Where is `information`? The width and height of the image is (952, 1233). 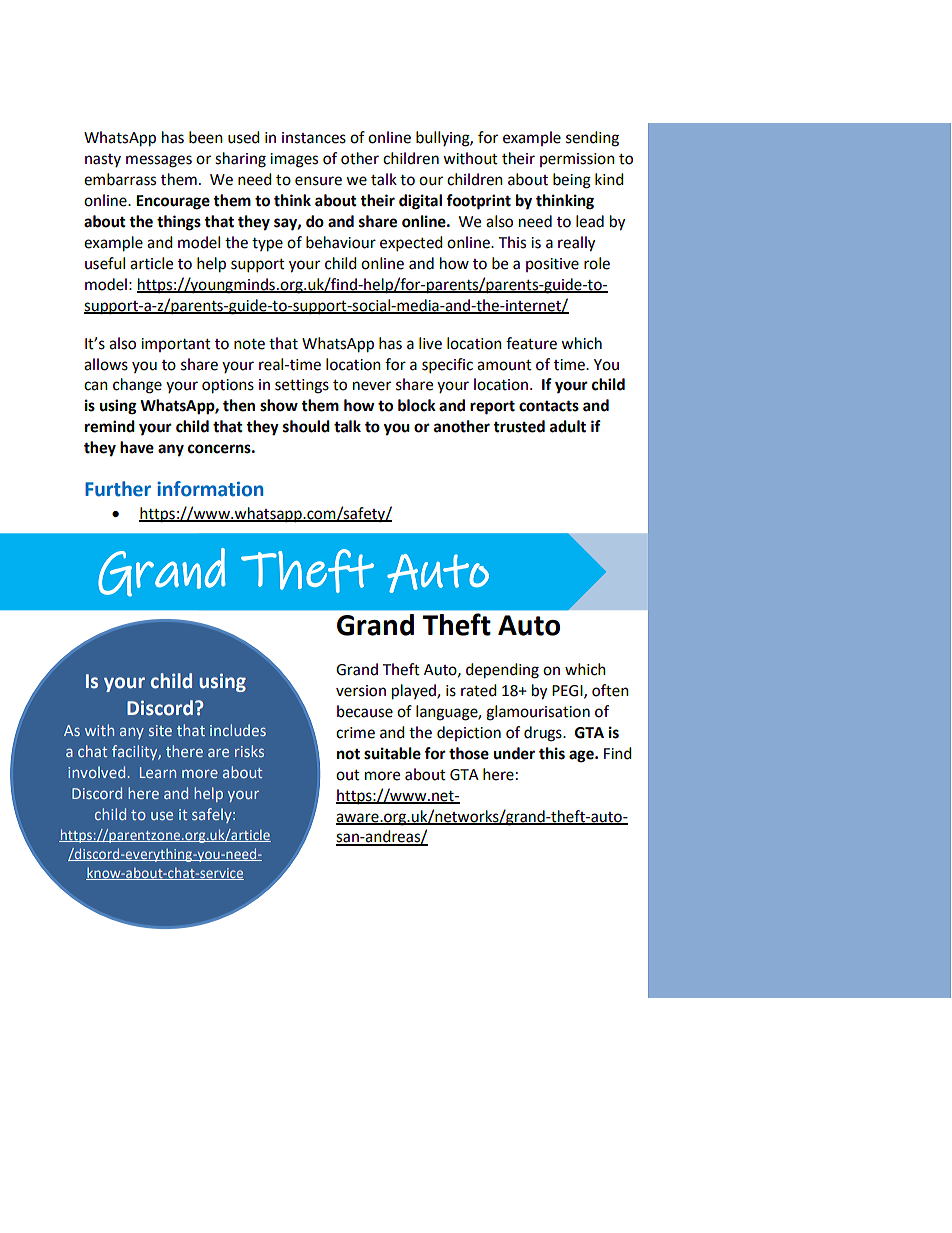
information is located at coordinates (210, 489).
